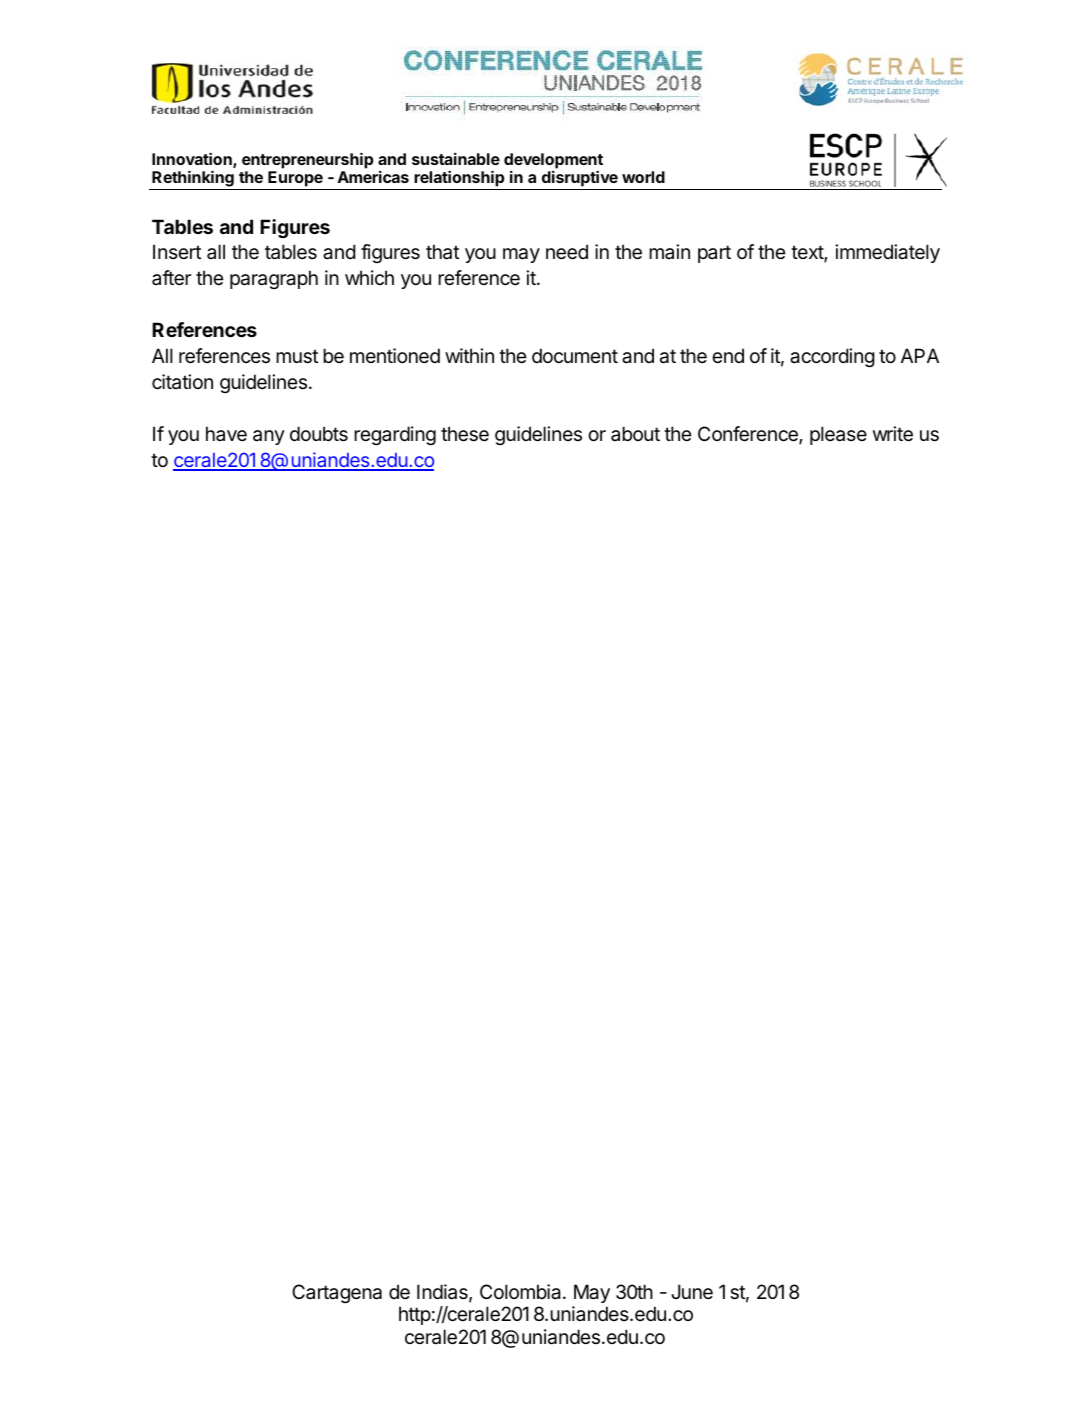  Describe the element at coordinates (465, 434) in the image. I see `these` at that location.
